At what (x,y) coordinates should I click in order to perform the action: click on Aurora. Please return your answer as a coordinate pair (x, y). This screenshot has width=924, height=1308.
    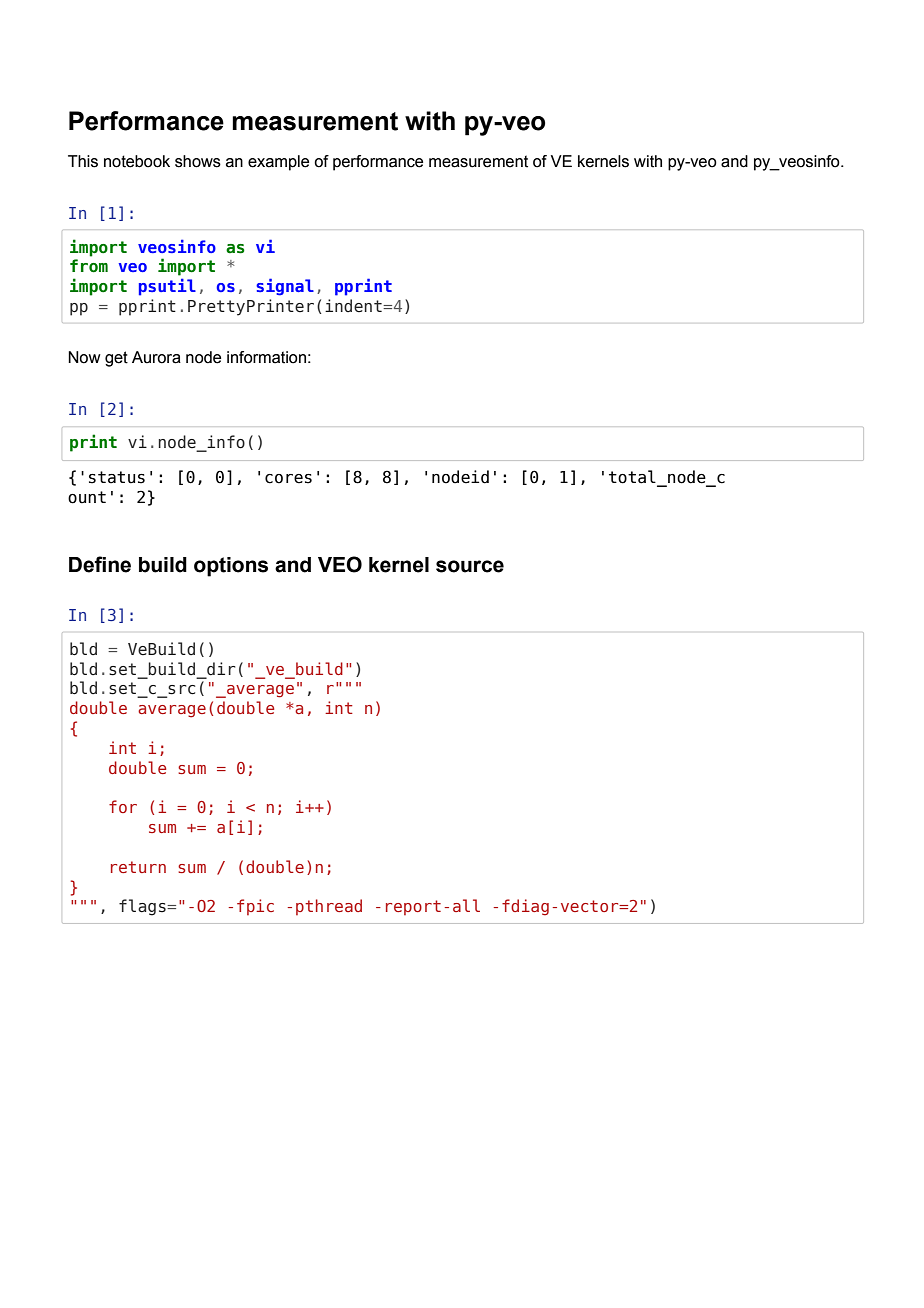
    Looking at the image, I should click on (156, 357).
